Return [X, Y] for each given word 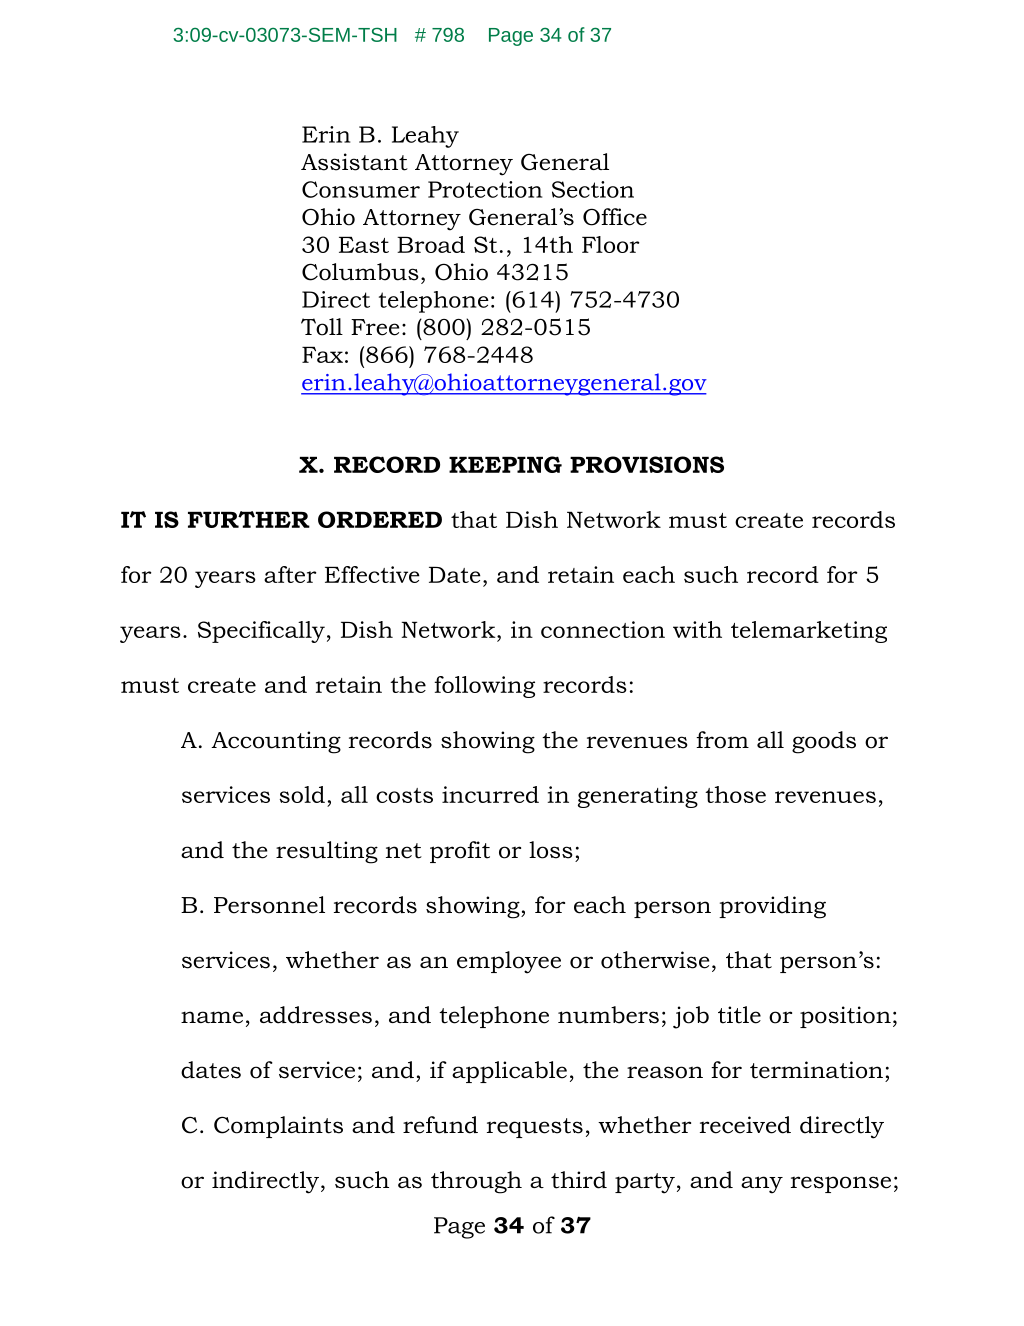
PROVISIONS [647, 464]
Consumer [361, 189]
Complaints [278, 1127]
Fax [322, 355]
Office [615, 217]
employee [509, 962]
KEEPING [505, 464]
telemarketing [809, 632]
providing [772, 907]
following [484, 687]
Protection [485, 189]
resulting [327, 852]
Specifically [261, 632]
